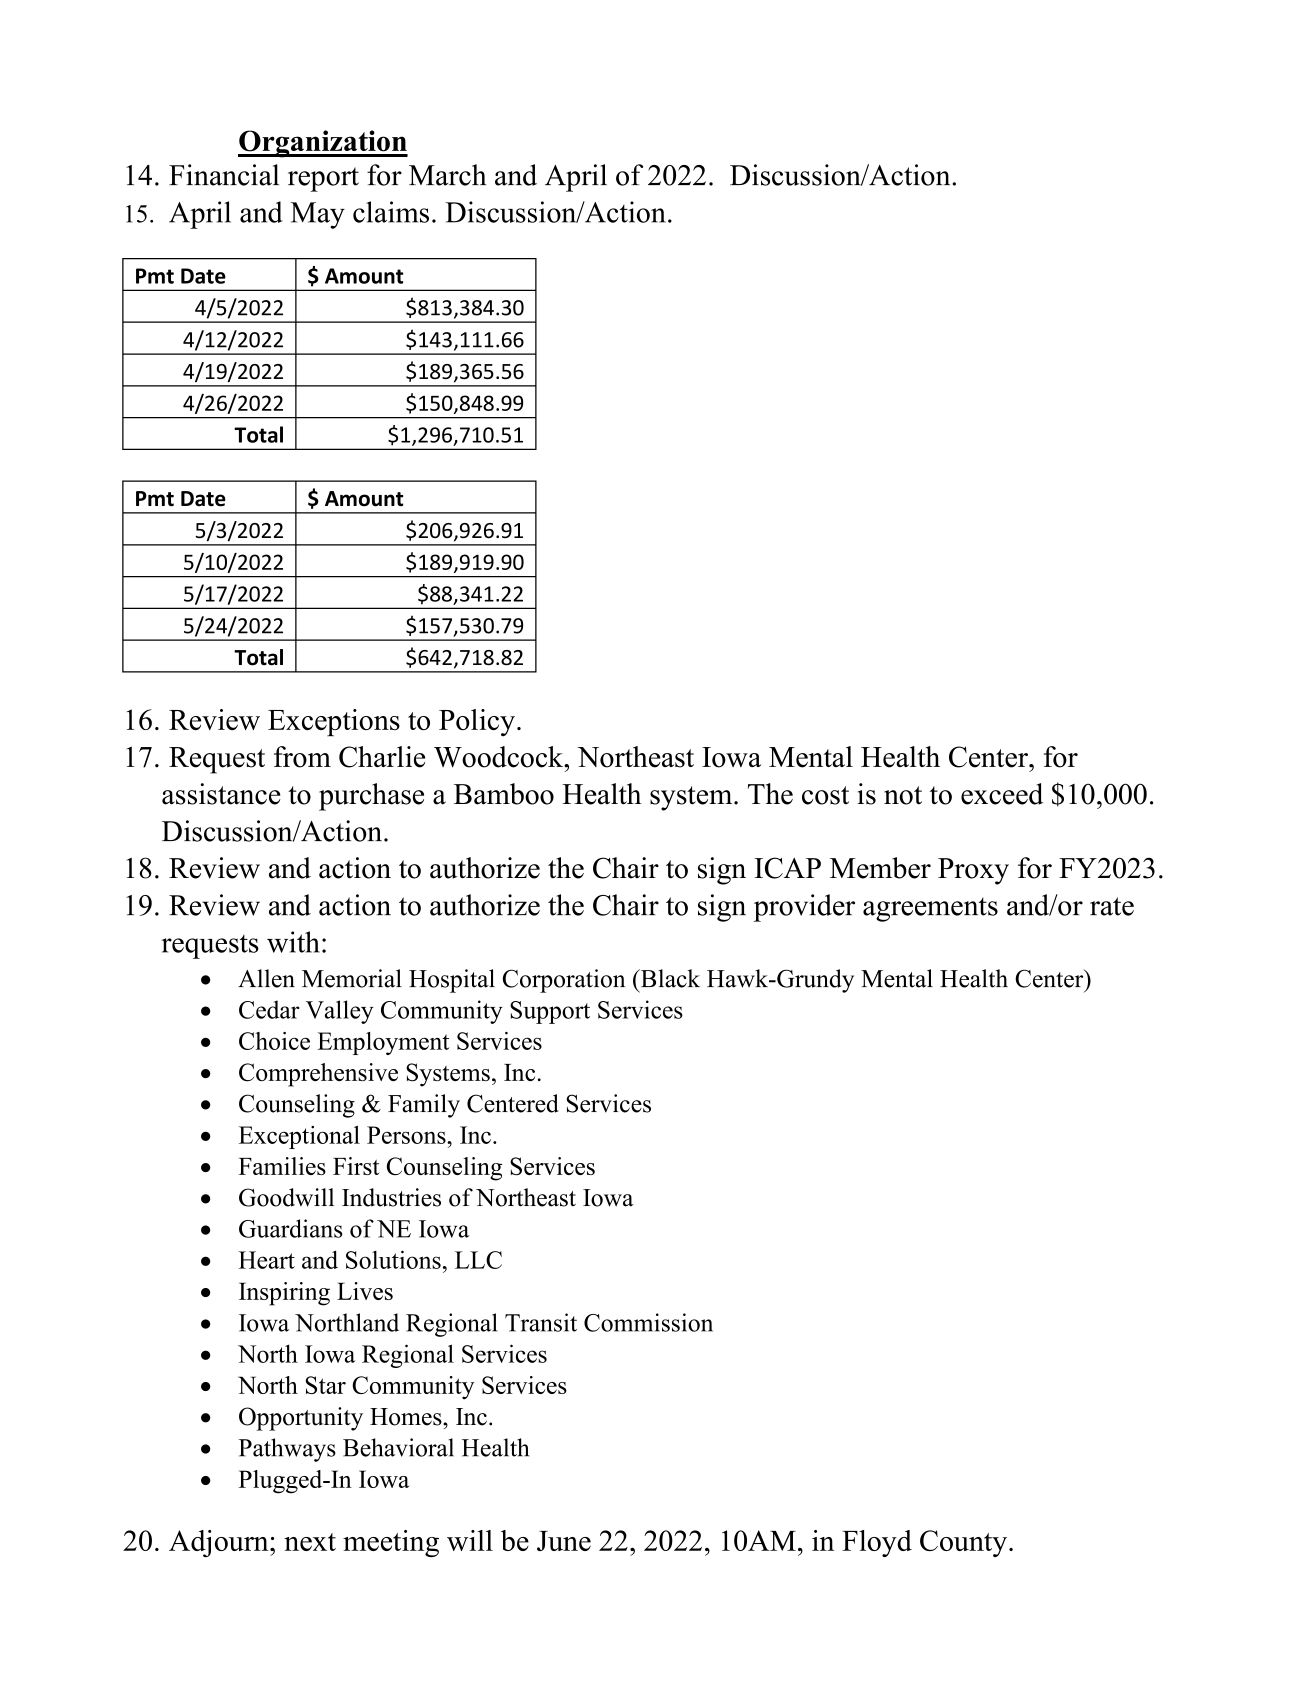  What do you see at coordinates (334, 722) in the document?
I see `Exceptions` at bounding box center [334, 722].
